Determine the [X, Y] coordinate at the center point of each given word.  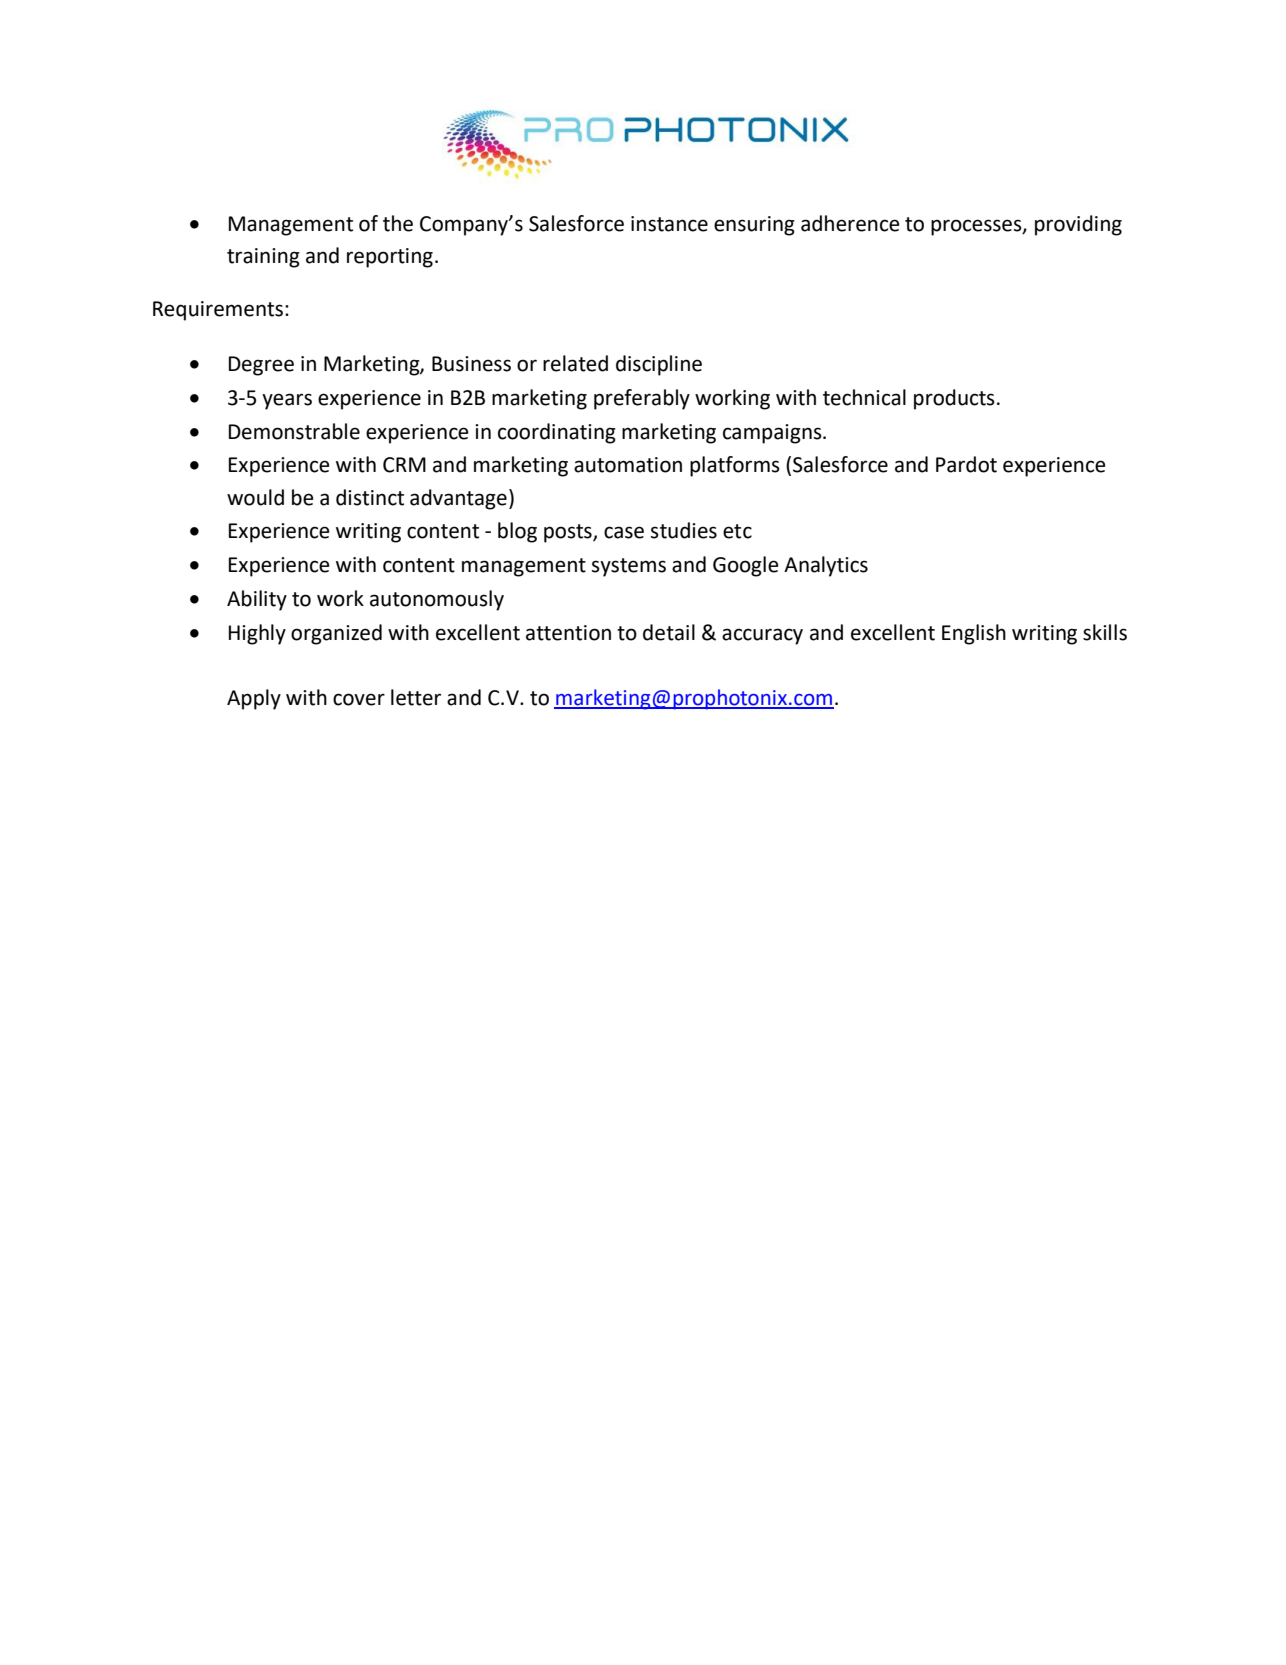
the [398, 223]
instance [669, 224]
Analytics [826, 566]
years [287, 401]
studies [684, 530]
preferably [642, 399]
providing [1078, 225]
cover [359, 699]
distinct [370, 497]
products [954, 399]
